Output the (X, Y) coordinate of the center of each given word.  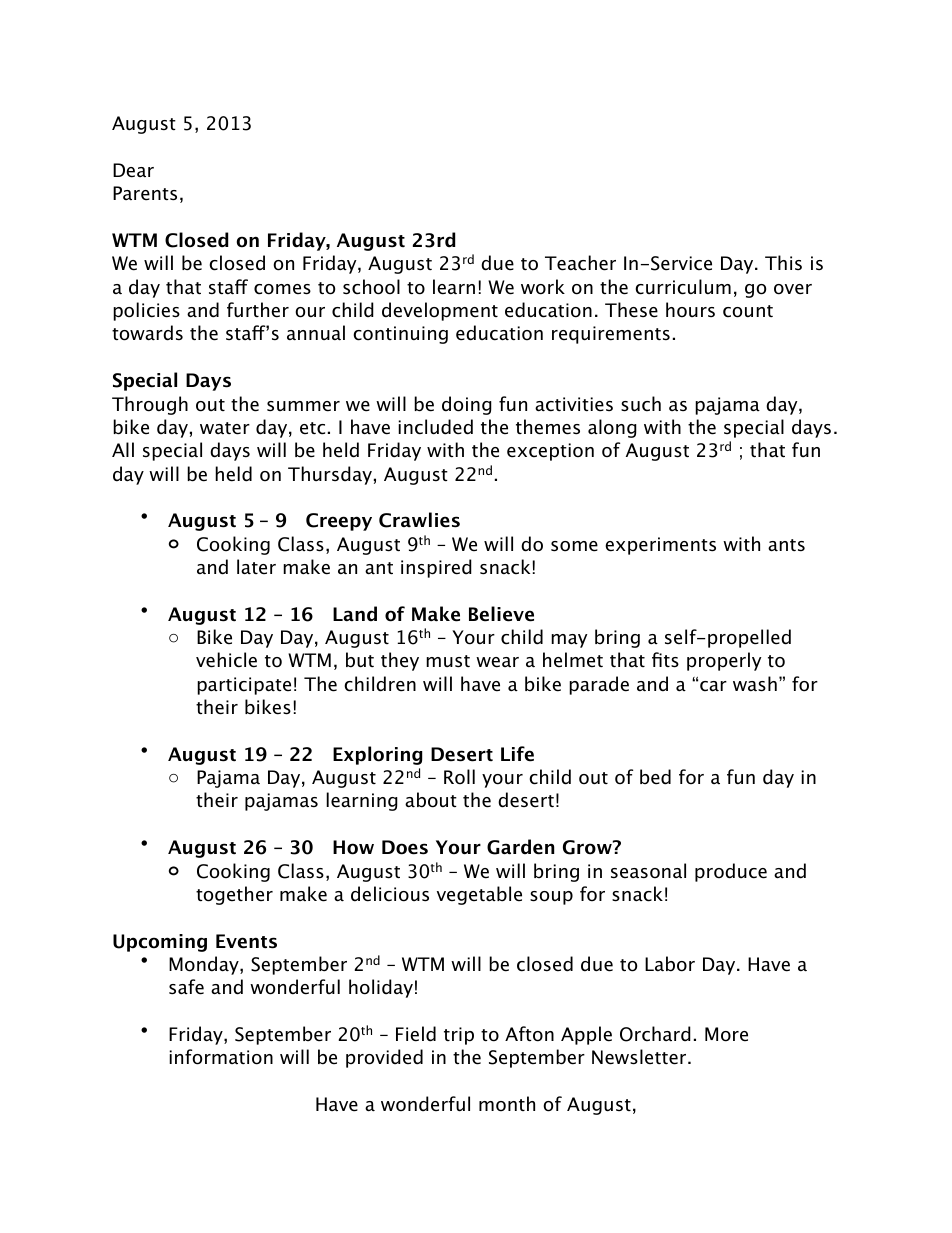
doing (467, 405)
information (221, 1057)
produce (731, 872)
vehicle (226, 660)
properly (724, 661)
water (225, 428)
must (448, 661)
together (234, 895)
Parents (145, 193)
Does (405, 847)
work (543, 287)
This (783, 262)
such (641, 404)
